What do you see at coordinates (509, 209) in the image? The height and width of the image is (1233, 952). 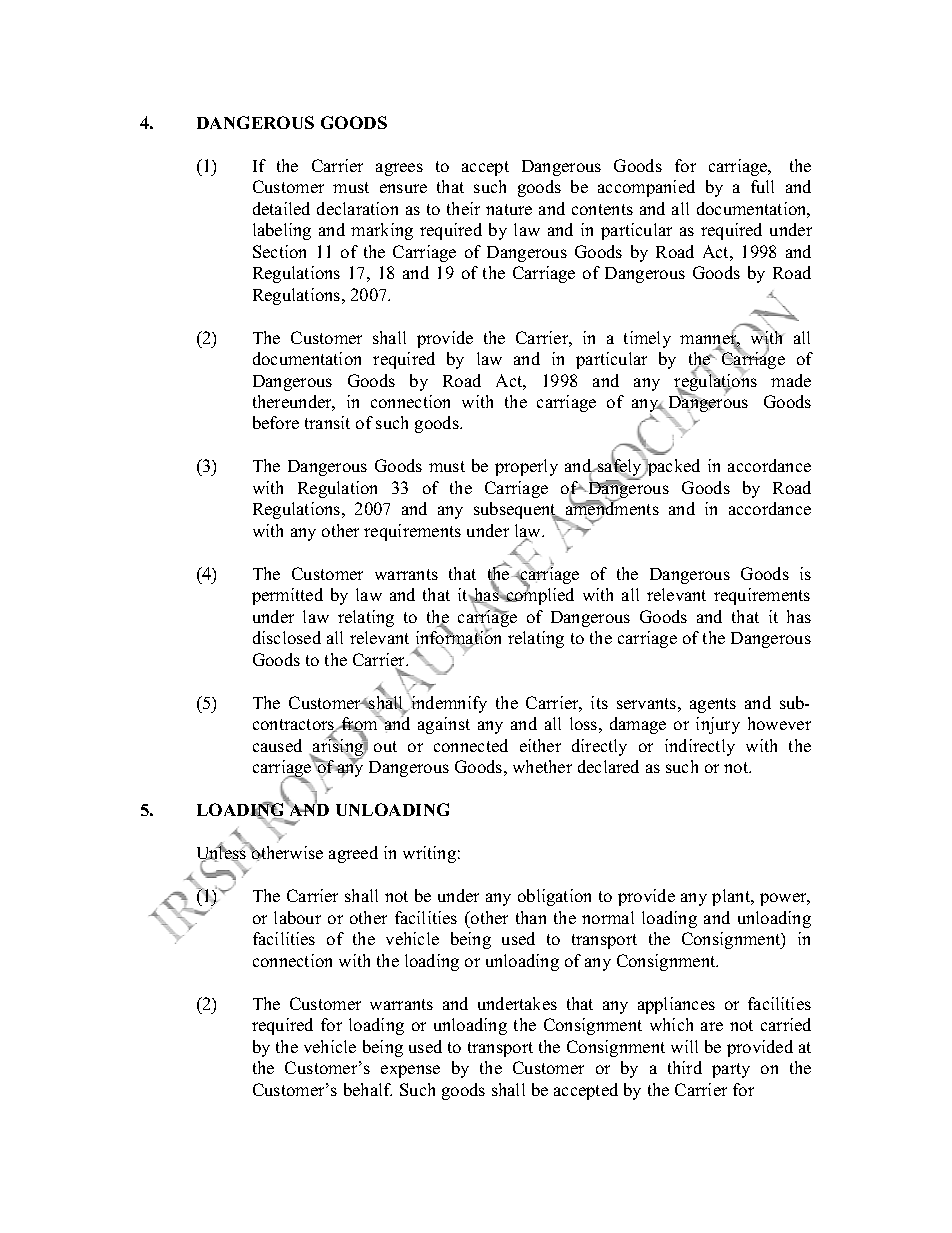 I see `nature` at bounding box center [509, 209].
